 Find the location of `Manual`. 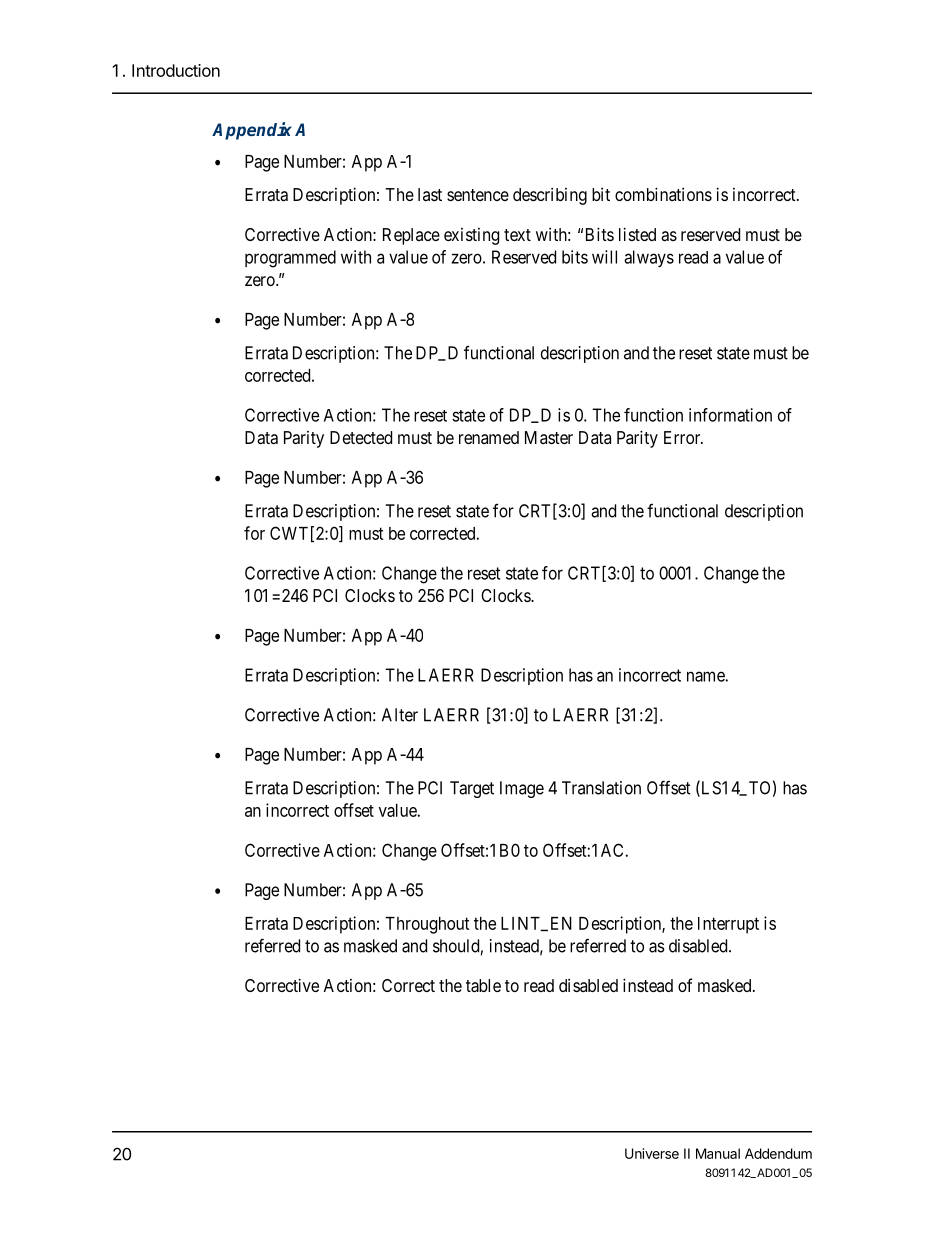

Manual is located at coordinates (718, 1153).
